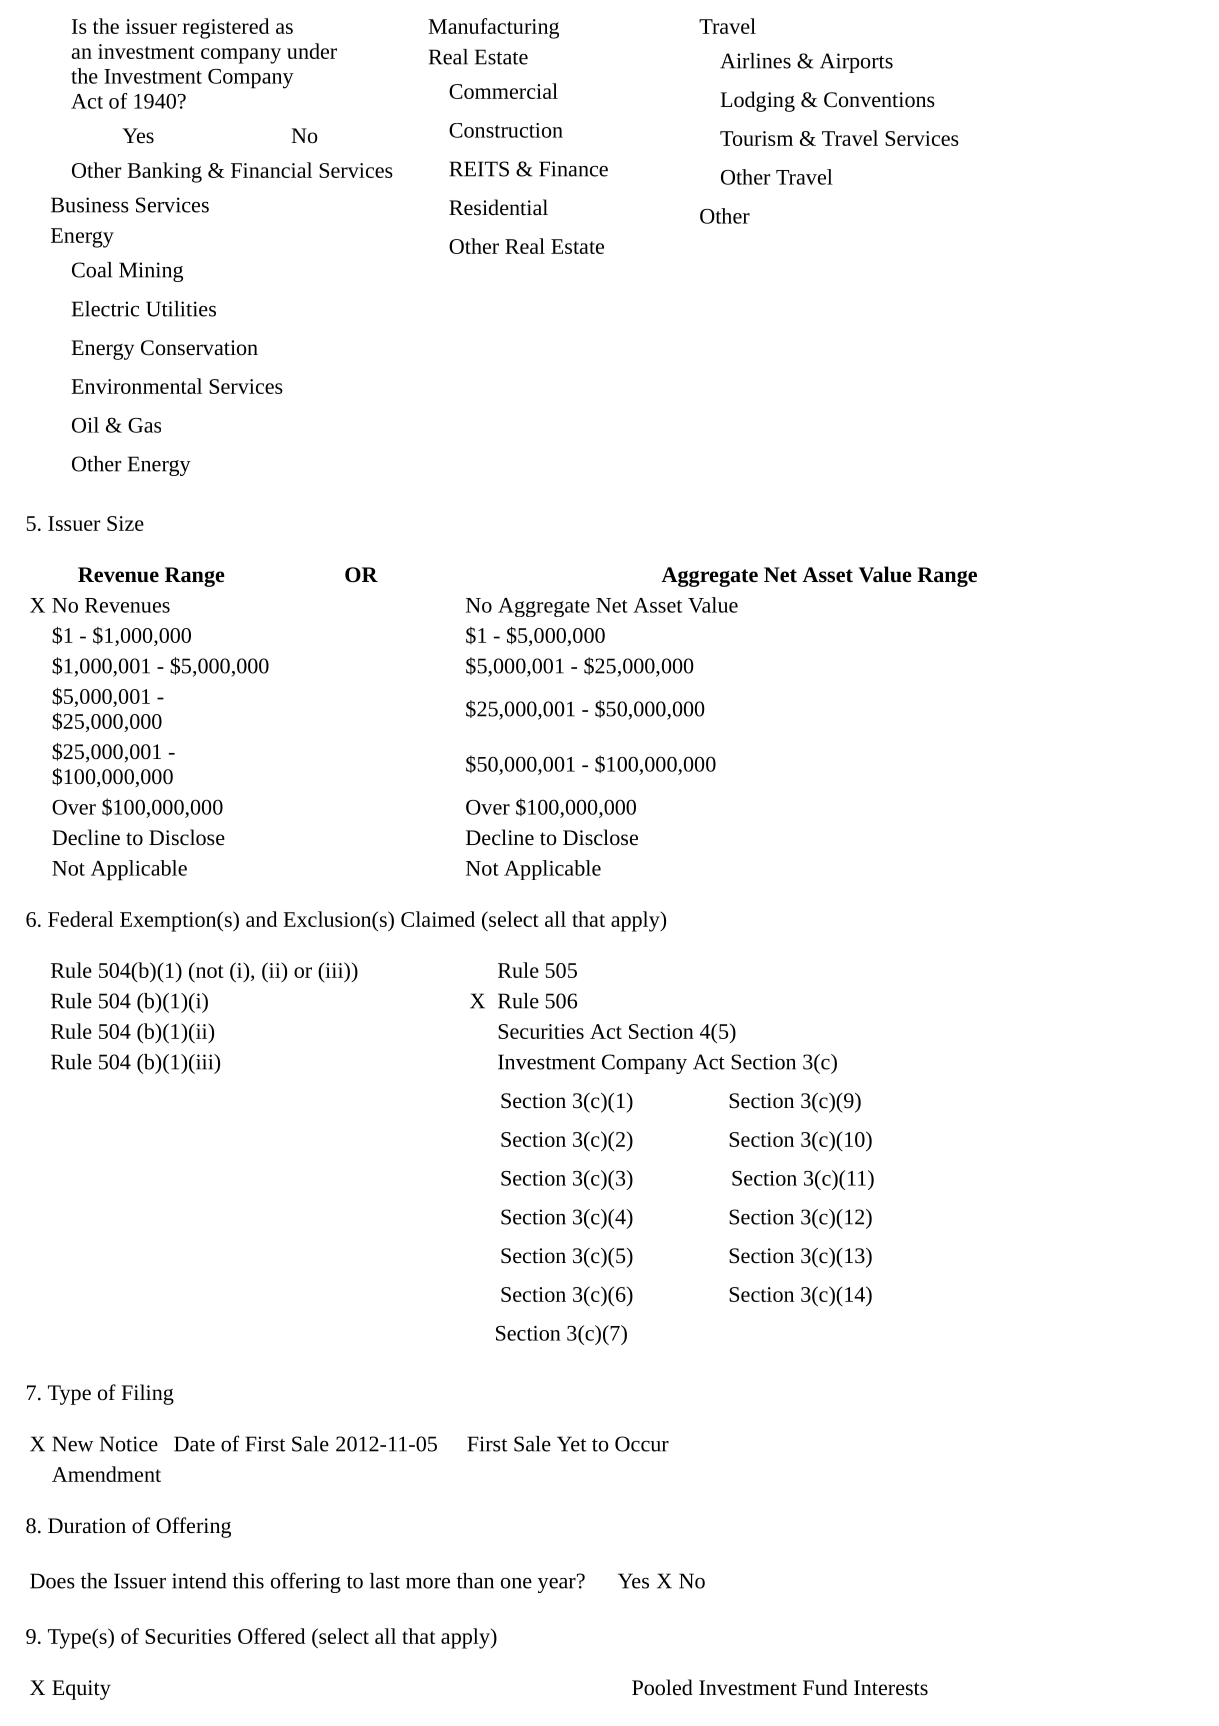 This document has height=1726, width=1219. What do you see at coordinates (438, 919) in the document?
I see `Claimed` at bounding box center [438, 919].
